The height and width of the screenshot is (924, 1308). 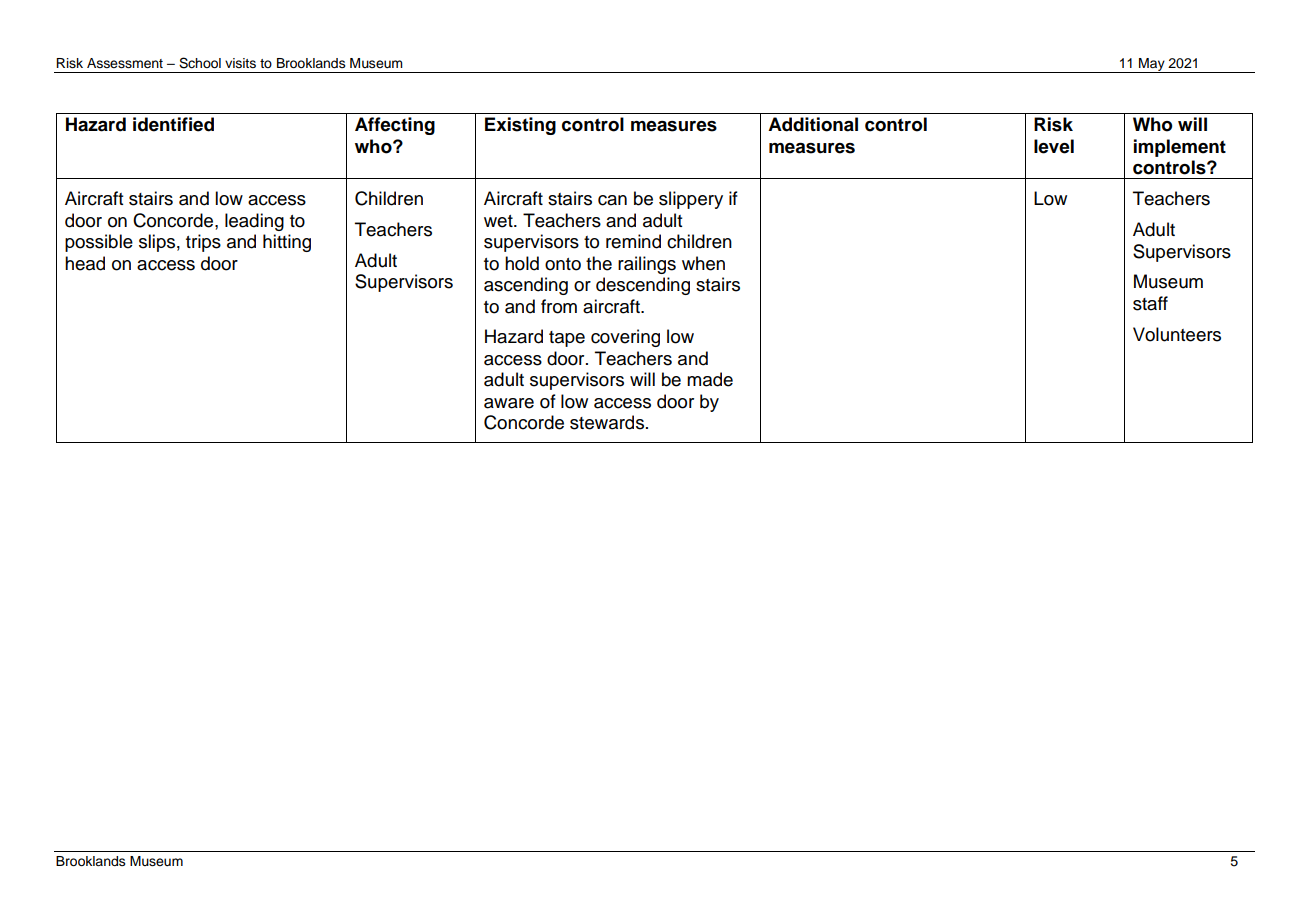 I want to click on Existing, so click(x=520, y=126).
